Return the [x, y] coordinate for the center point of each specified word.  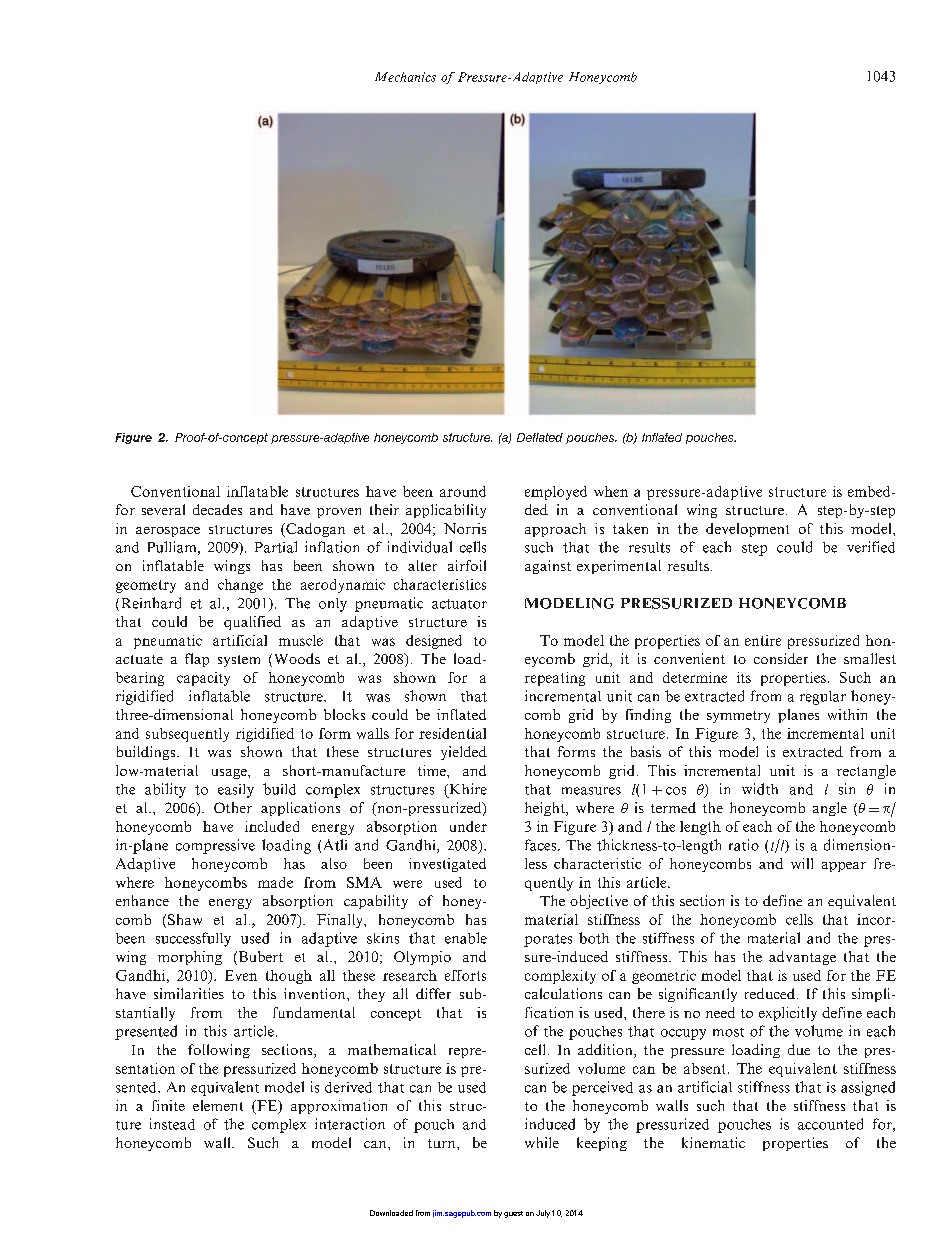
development [747, 530]
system [239, 661]
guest [513, 1214]
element [218, 1105]
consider [781, 658]
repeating [555, 679]
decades [217, 509]
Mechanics [405, 77]
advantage [802, 958]
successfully [193, 939]
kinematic [713, 1142]
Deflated [540, 437]
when [611, 491]
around [463, 491]
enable [466, 938]
